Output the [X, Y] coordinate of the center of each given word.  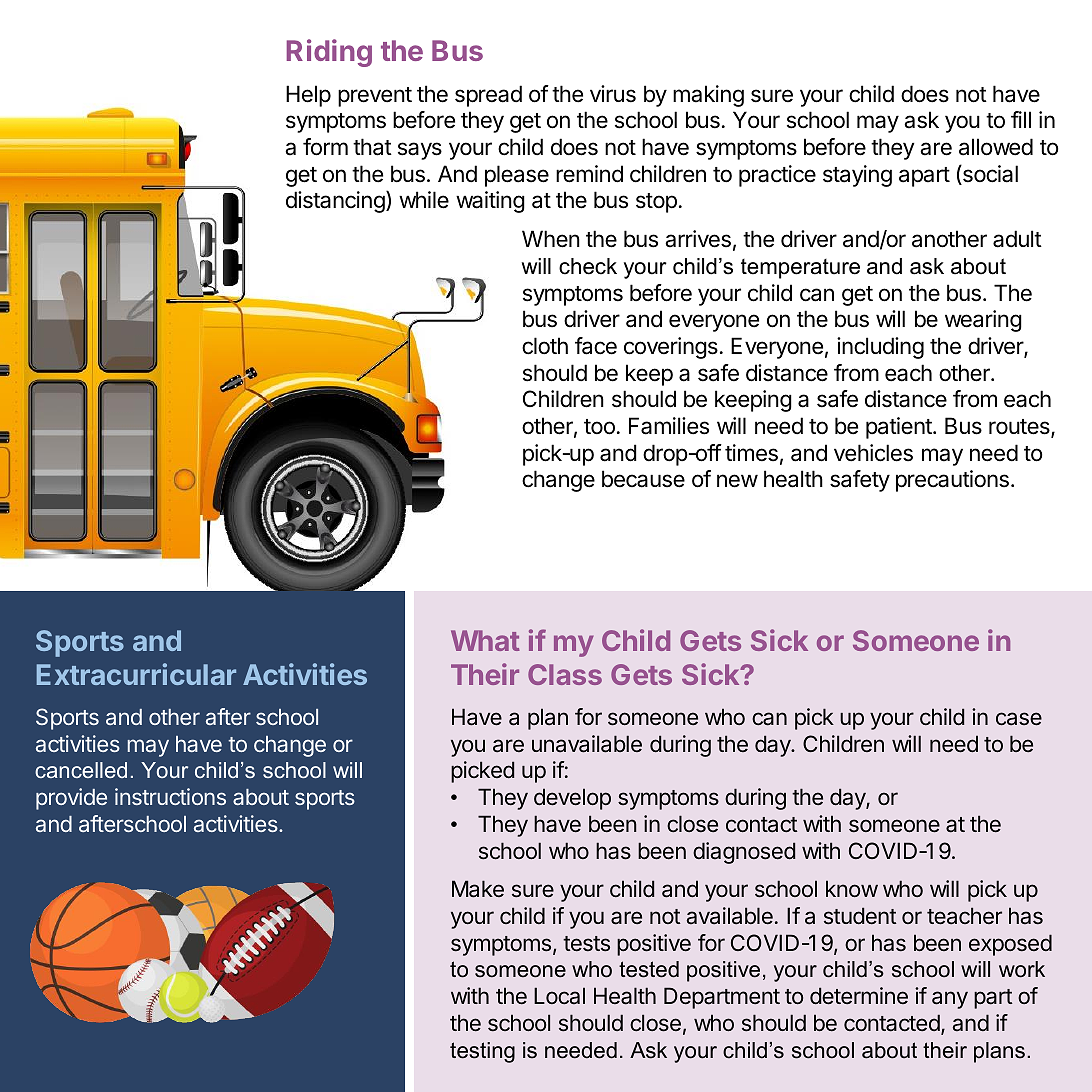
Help [308, 96]
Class [565, 674]
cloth [545, 346]
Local [559, 996]
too [599, 427]
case [1019, 719]
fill [1021, 119]
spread [488, 96]
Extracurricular [136, 674]
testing [482, 1052]
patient [900, 428]
